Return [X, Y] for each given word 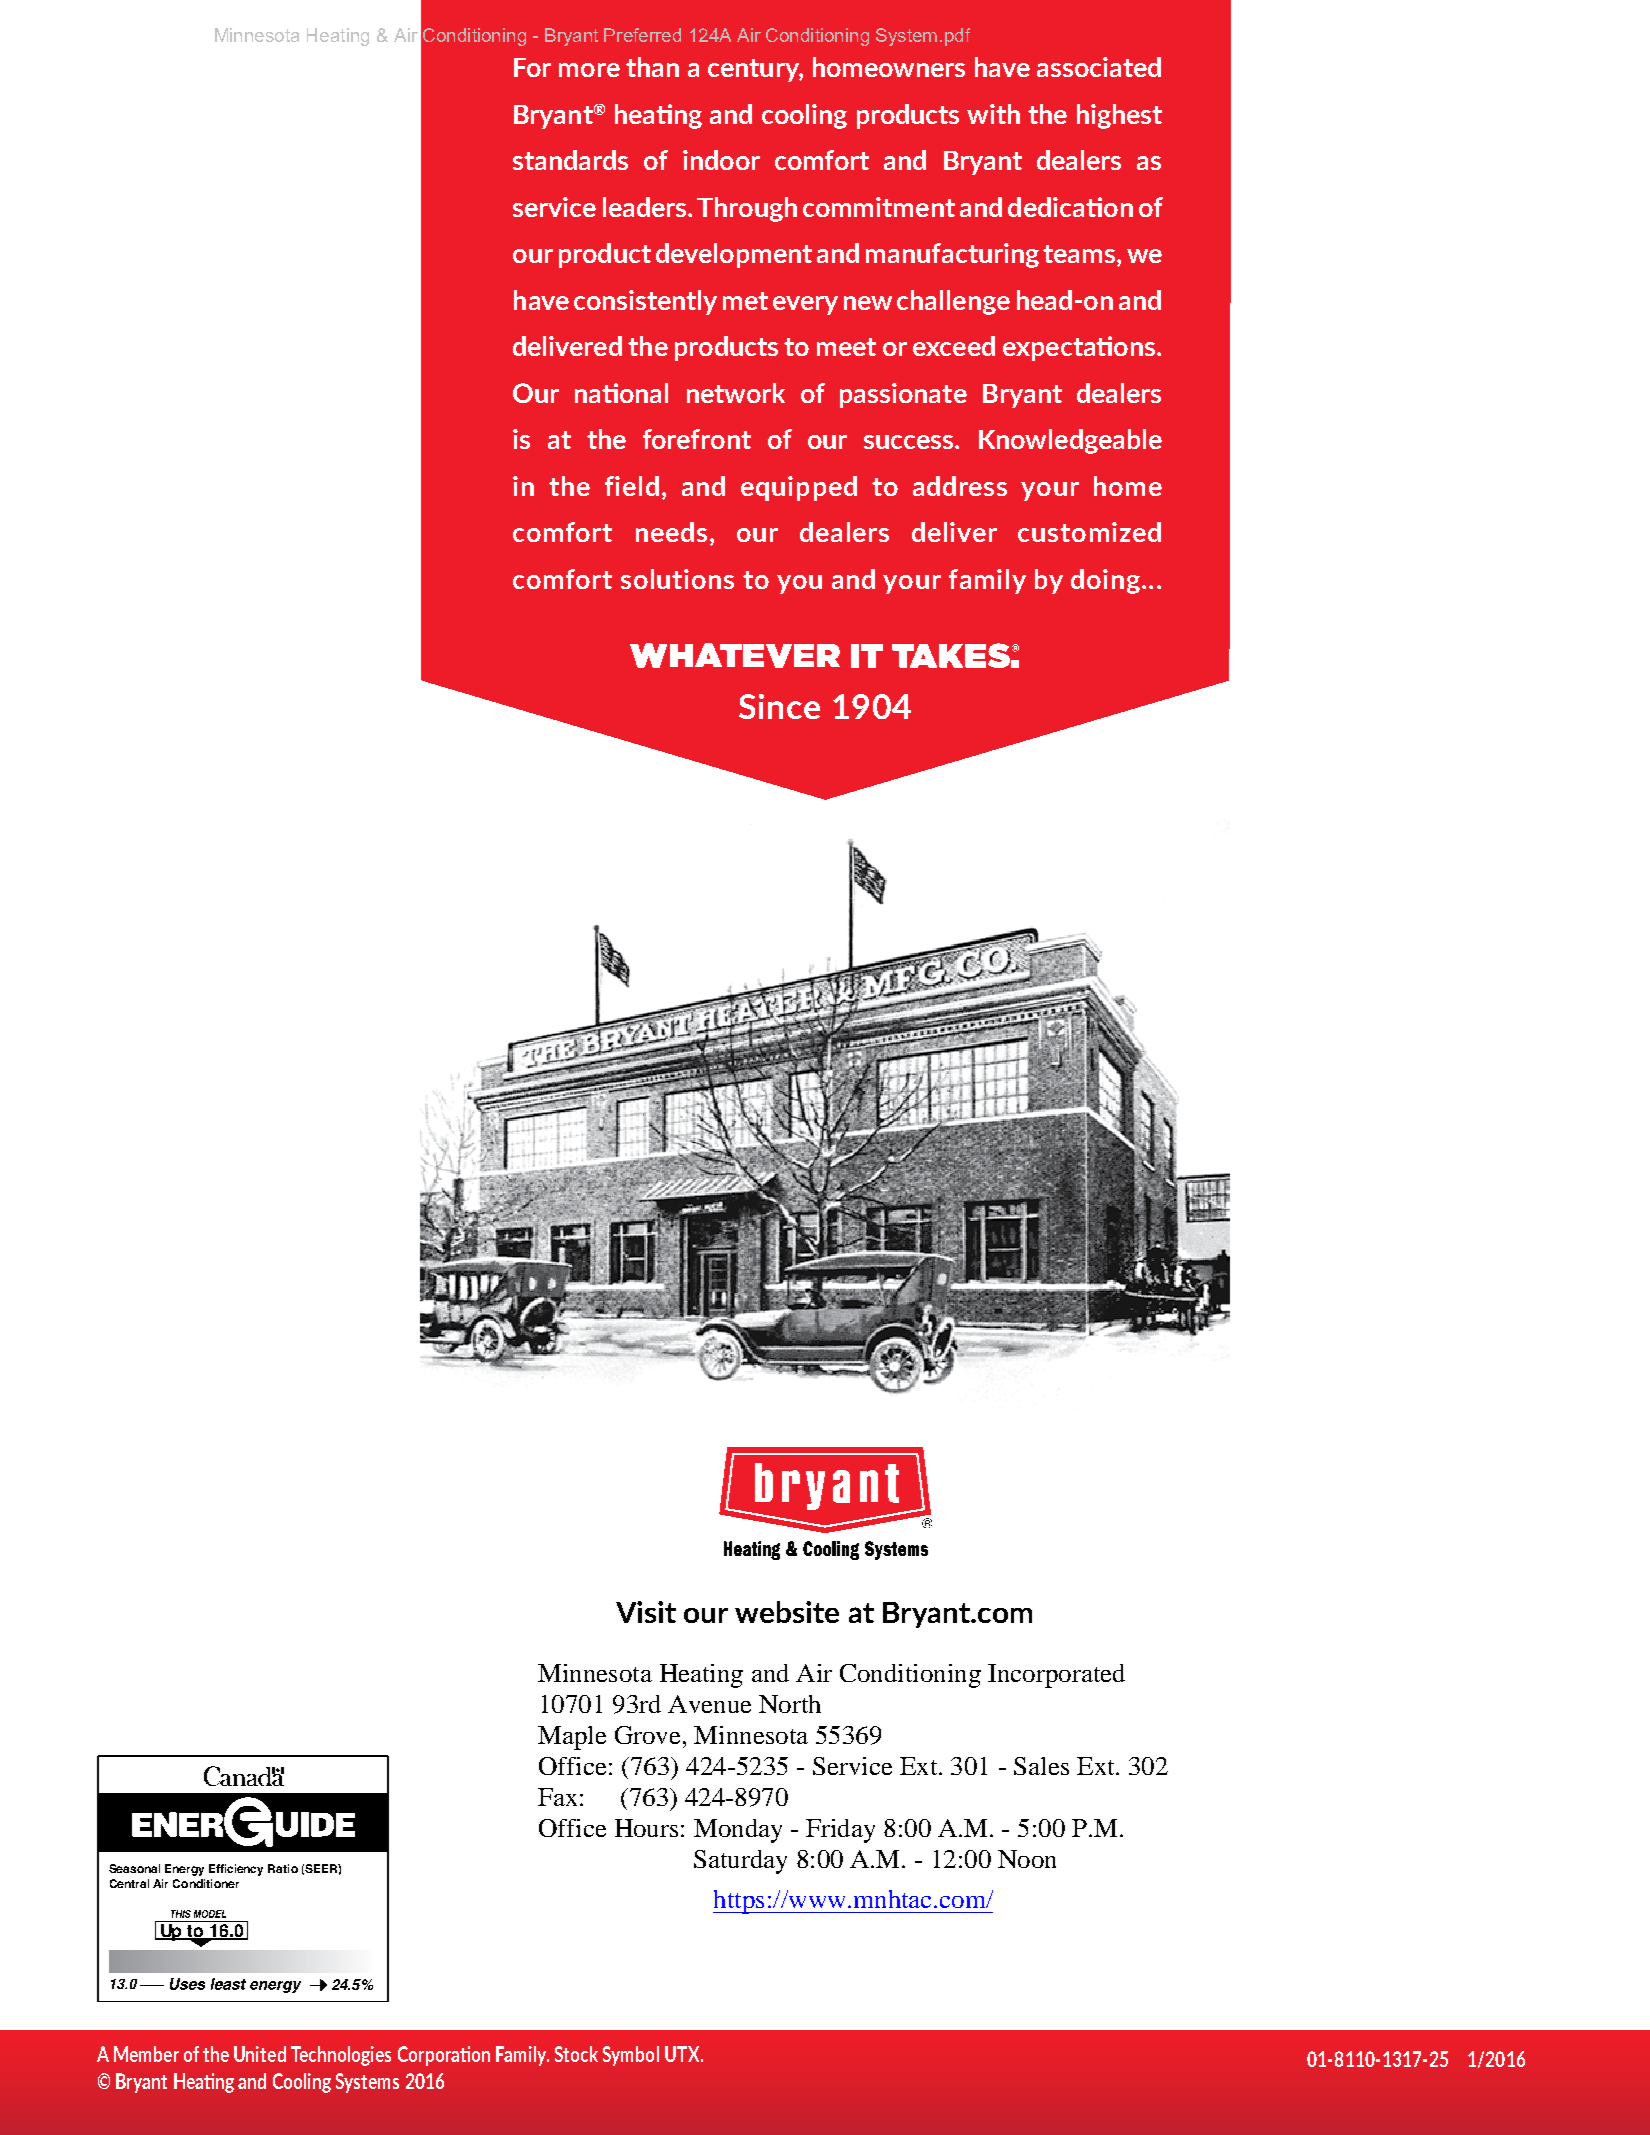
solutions [677, 579]
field [632, 486]
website [787, 1612]
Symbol [631, 2056]
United [260, 2054]
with [993, 114]
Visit [646, 1612]
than [652, 67]
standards [570, 160]
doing [1105, 581]
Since [779, 706]
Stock [576, 2054]
